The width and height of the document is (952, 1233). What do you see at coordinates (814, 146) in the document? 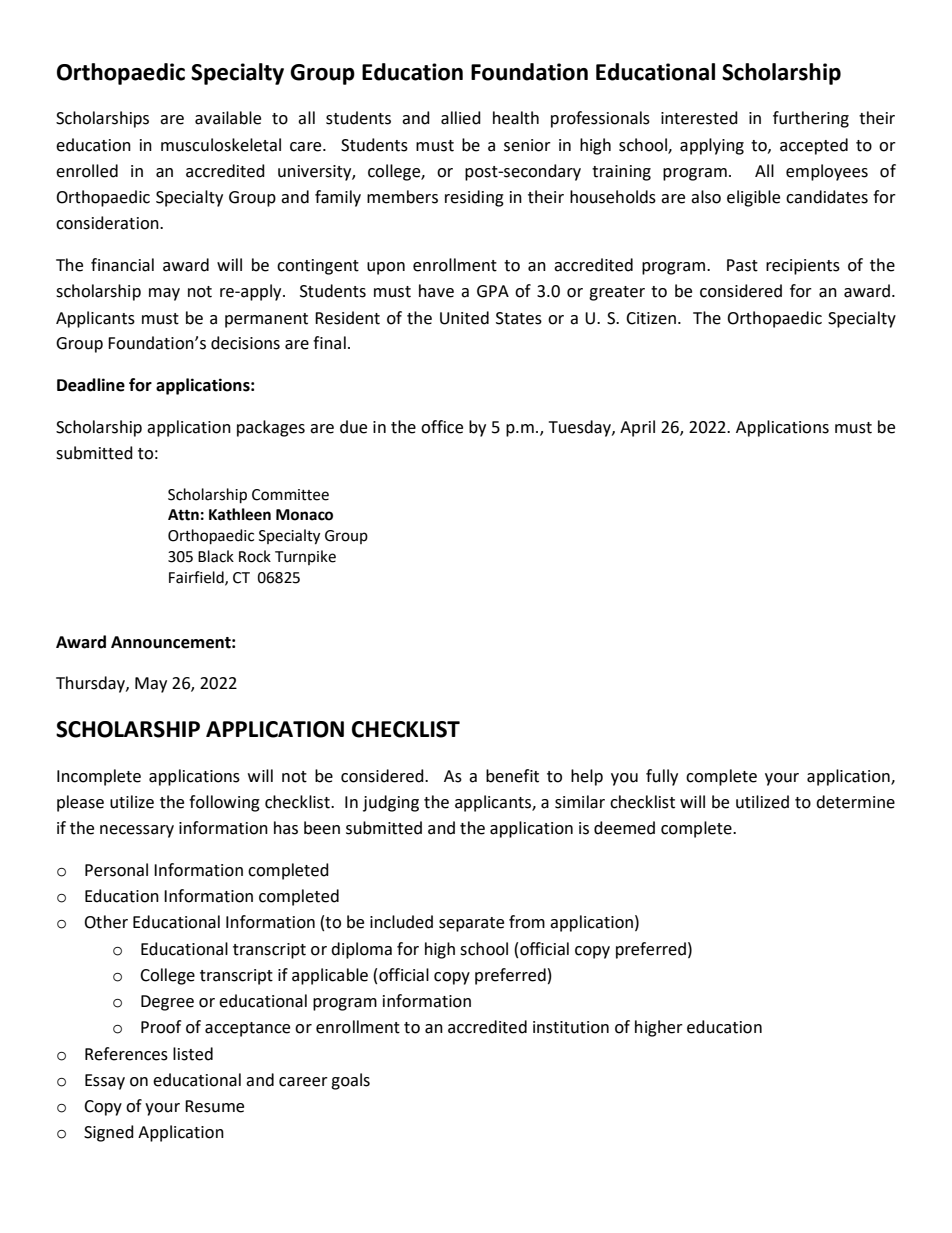
I see `accepted` at bounding box center [814, 146].
